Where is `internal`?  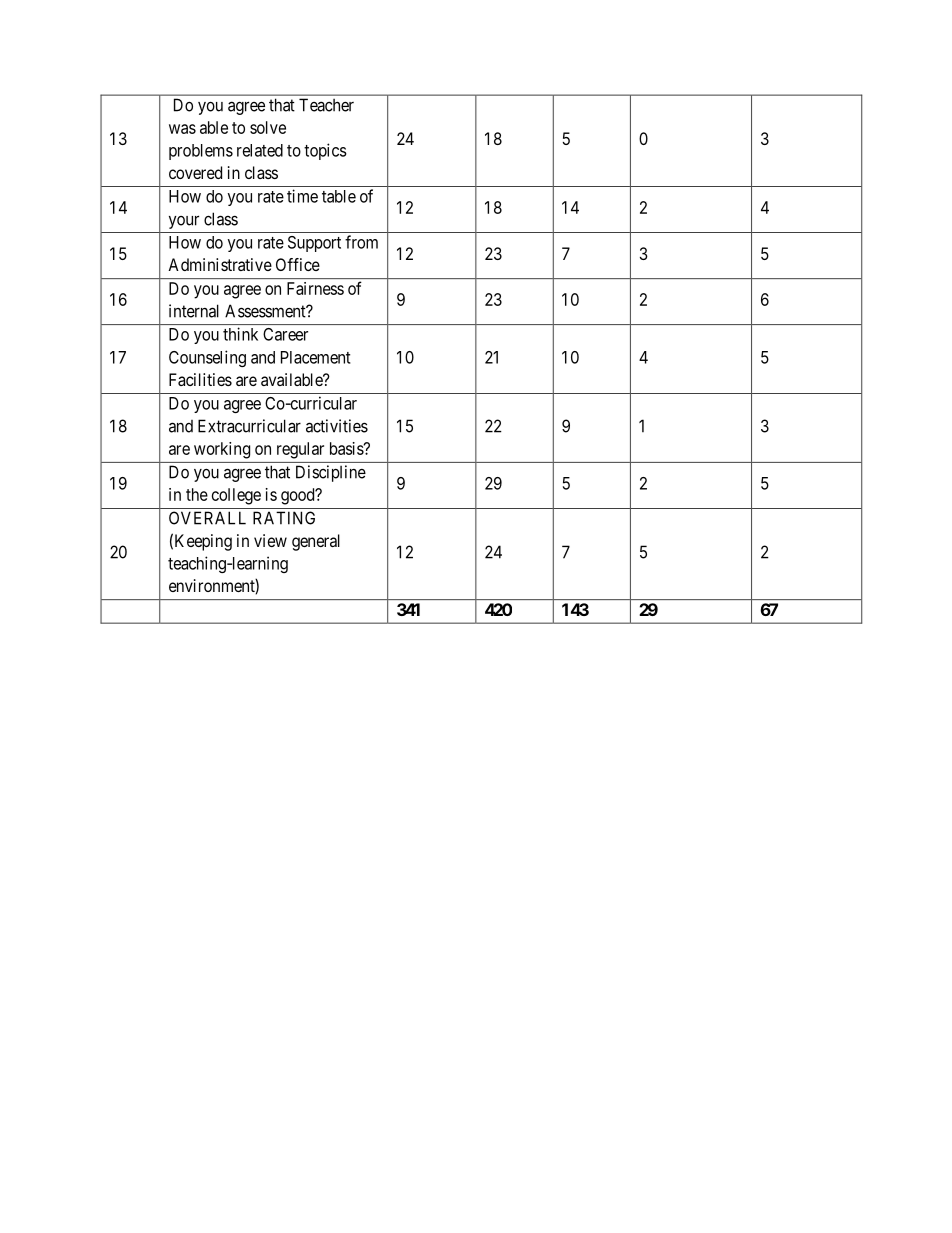
internal is located at coordinates (194, 311).
